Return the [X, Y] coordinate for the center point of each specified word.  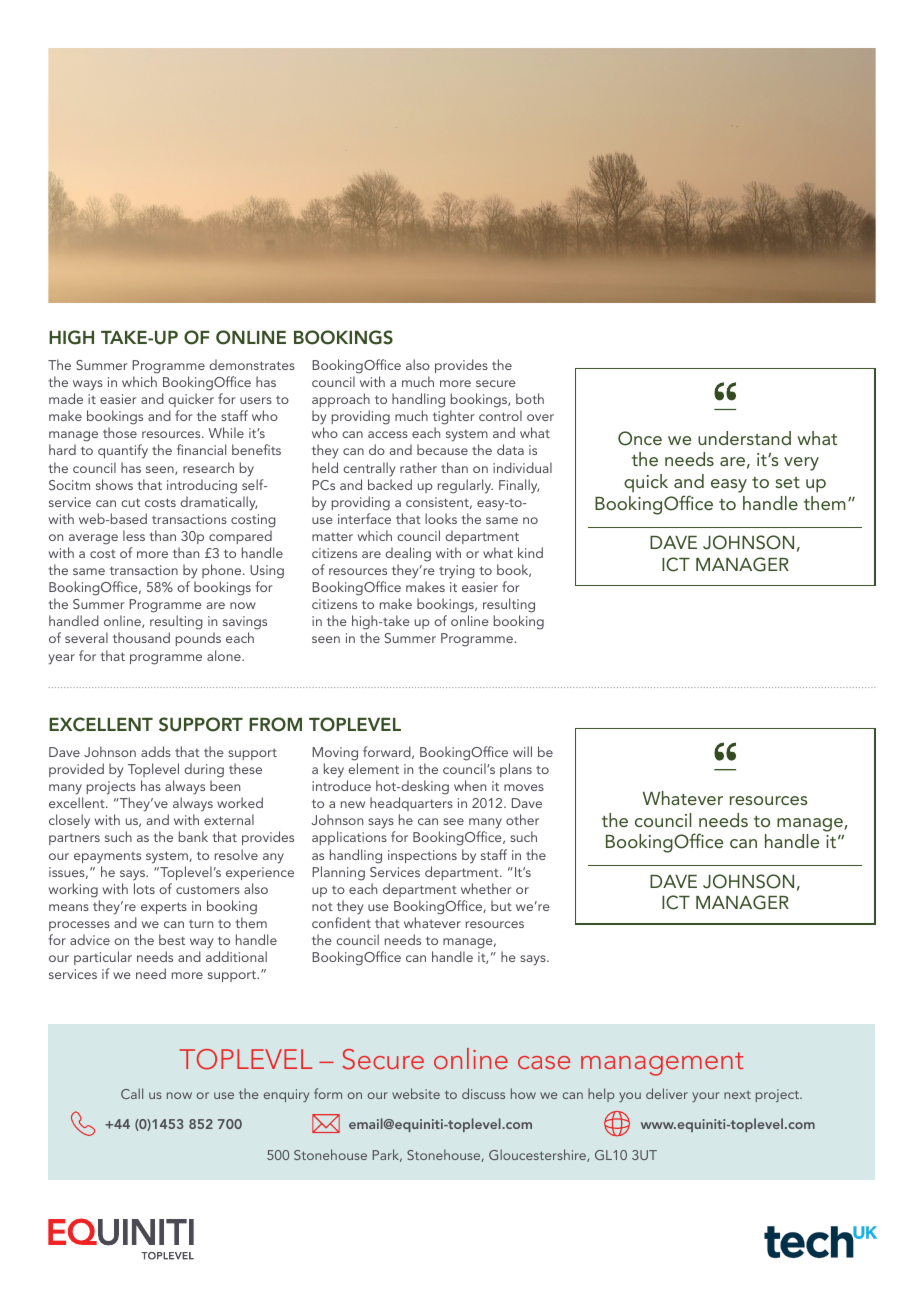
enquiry [286, 1096]
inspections [422, 856]
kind [530, 552]
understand [744, 438]
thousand [141, 637]
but [501, 905]
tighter [454, 419]
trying [457, 572]
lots [144, 888]
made [66, 398]
